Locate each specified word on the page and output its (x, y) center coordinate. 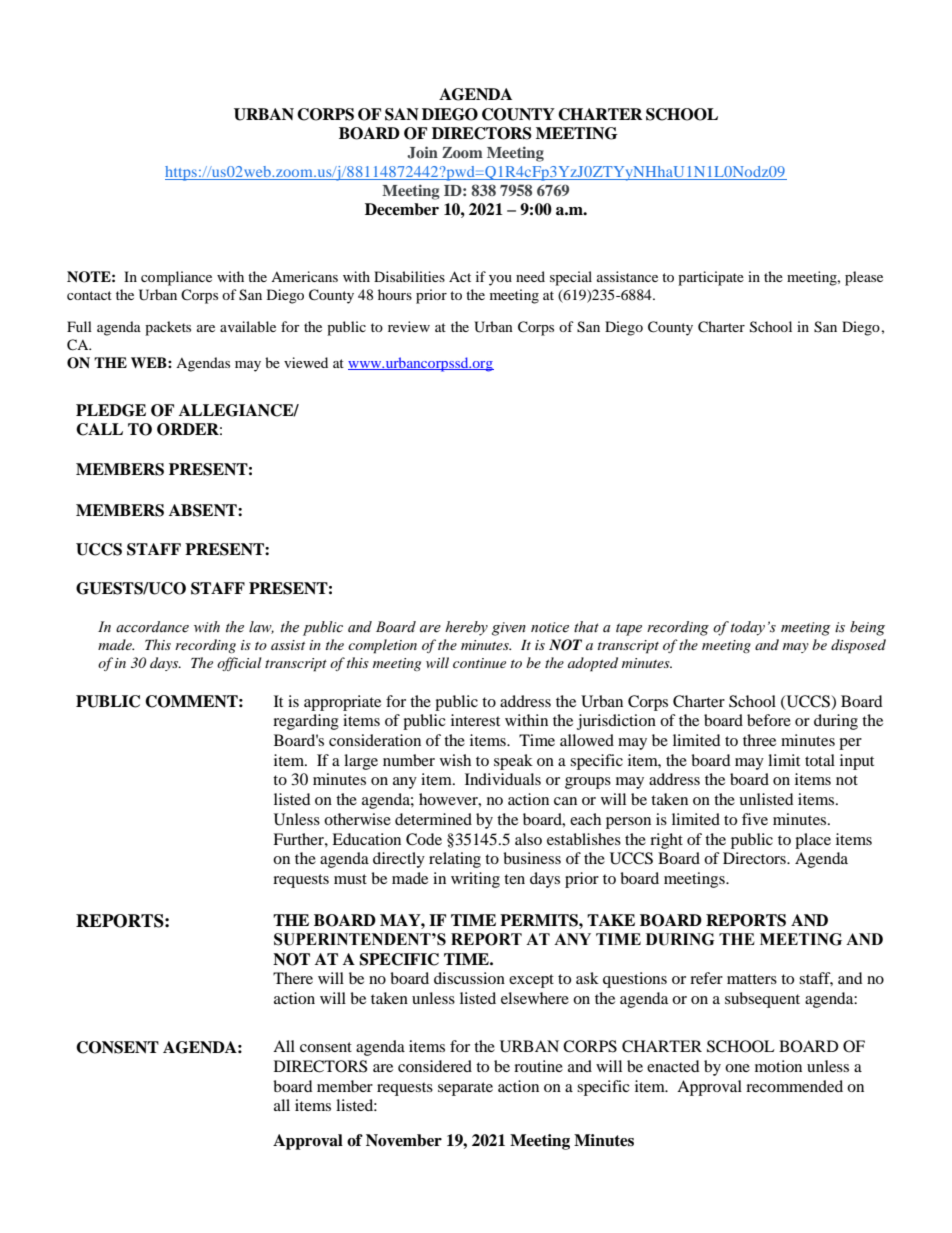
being (867, 628)
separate (465, 1089)
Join (422, 152)
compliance (176, 278)
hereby (466, 628)
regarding (306, 722)
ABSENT (204, 510)
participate (711, 278)
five (755, 819)
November (404, 1140)
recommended (794, 1086)
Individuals (503, 779)
